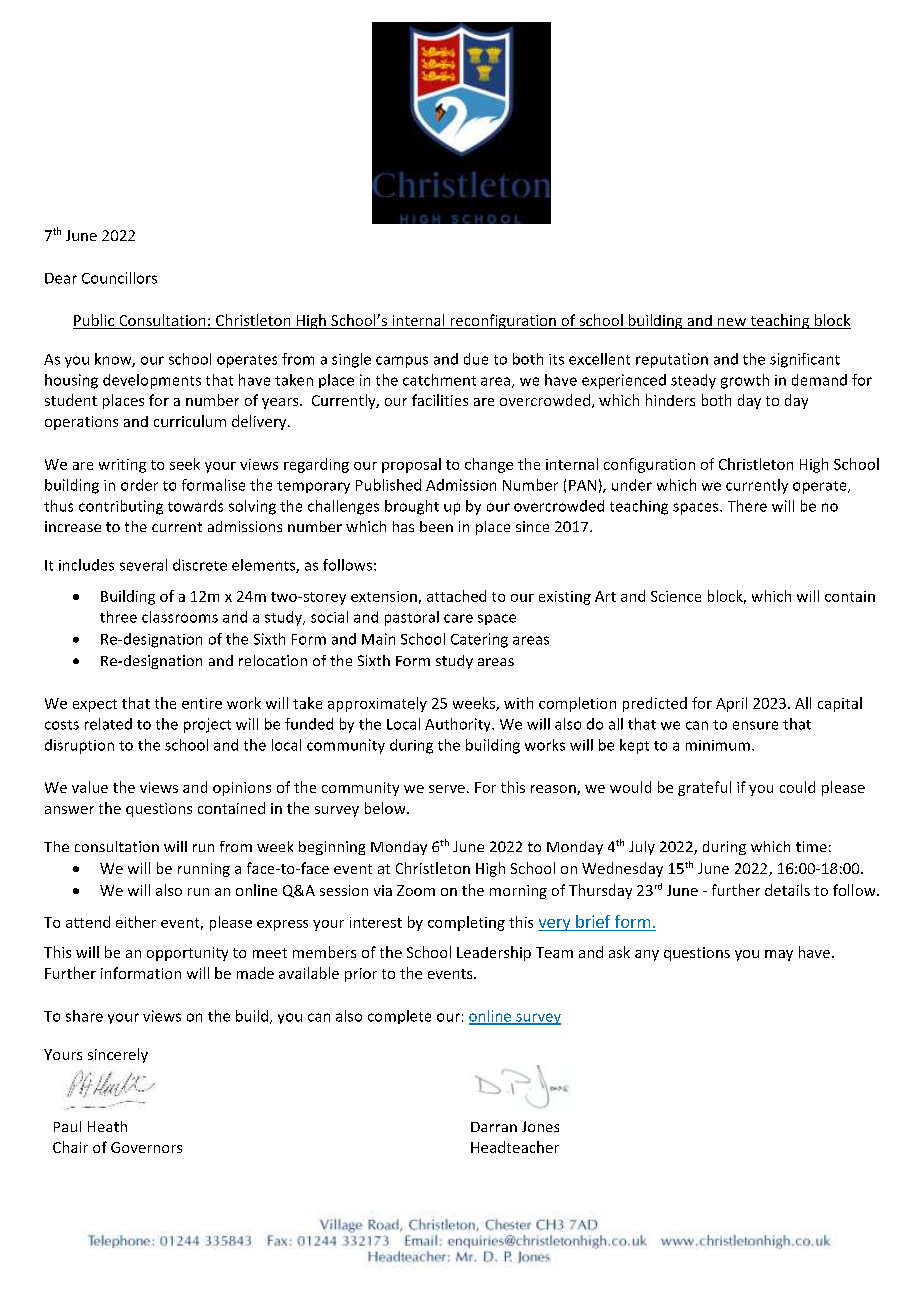 This page has width=924, height=1308. Describe the element at coordinates (494, 953) in the page. I see `Leadership` at that location.
